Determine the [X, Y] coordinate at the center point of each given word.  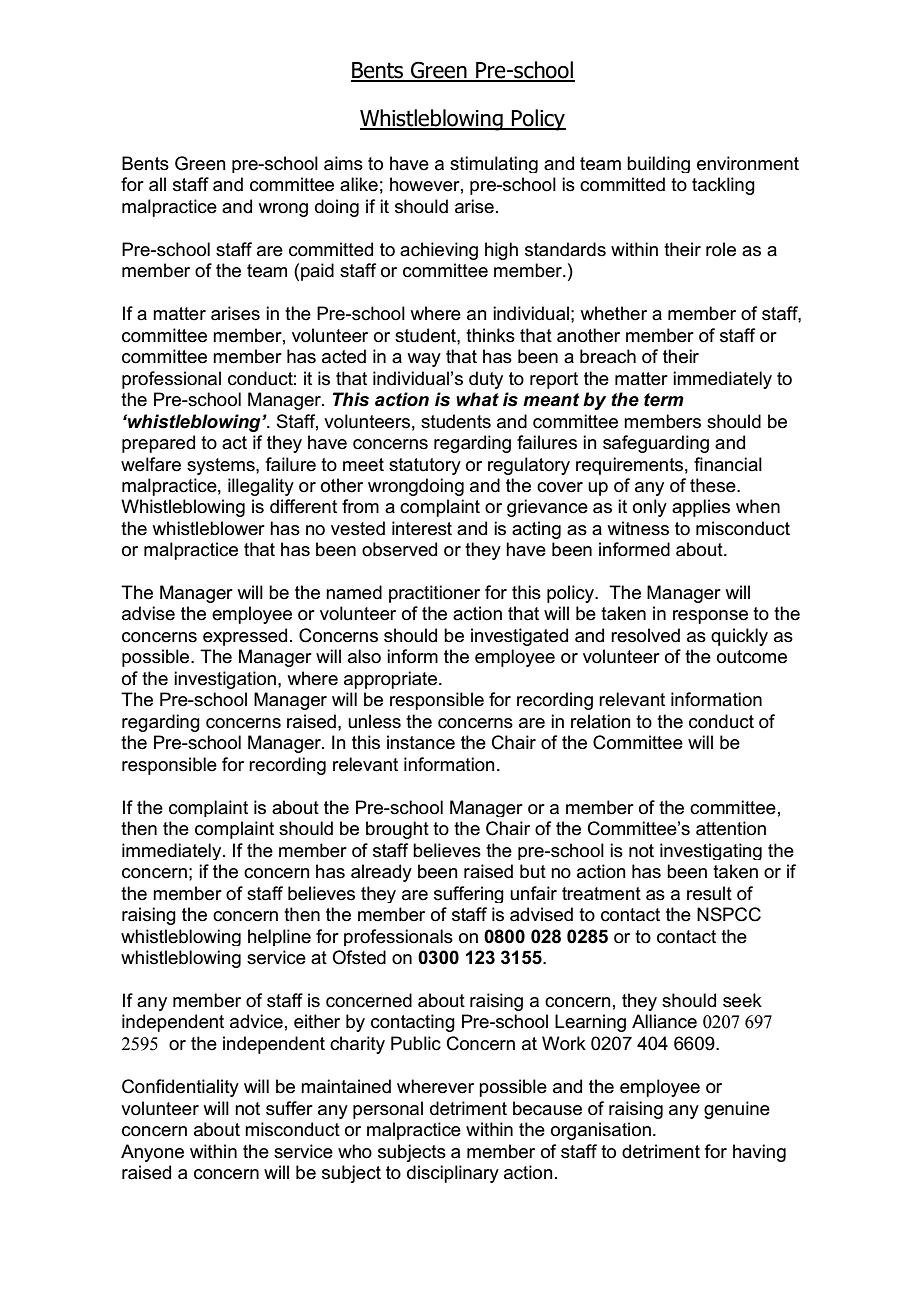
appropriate [392, 680]
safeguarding [656, 444]
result [709, 893]
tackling [723, 186]
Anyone [152, 1153]
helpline [279, 937]
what [477, 399]
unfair [533, 893]
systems [222, 466]
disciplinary [453, 1174]
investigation [225, 680]
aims [343, 163]
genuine [737, 1110]
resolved [645, 635]
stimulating [494, 164]
